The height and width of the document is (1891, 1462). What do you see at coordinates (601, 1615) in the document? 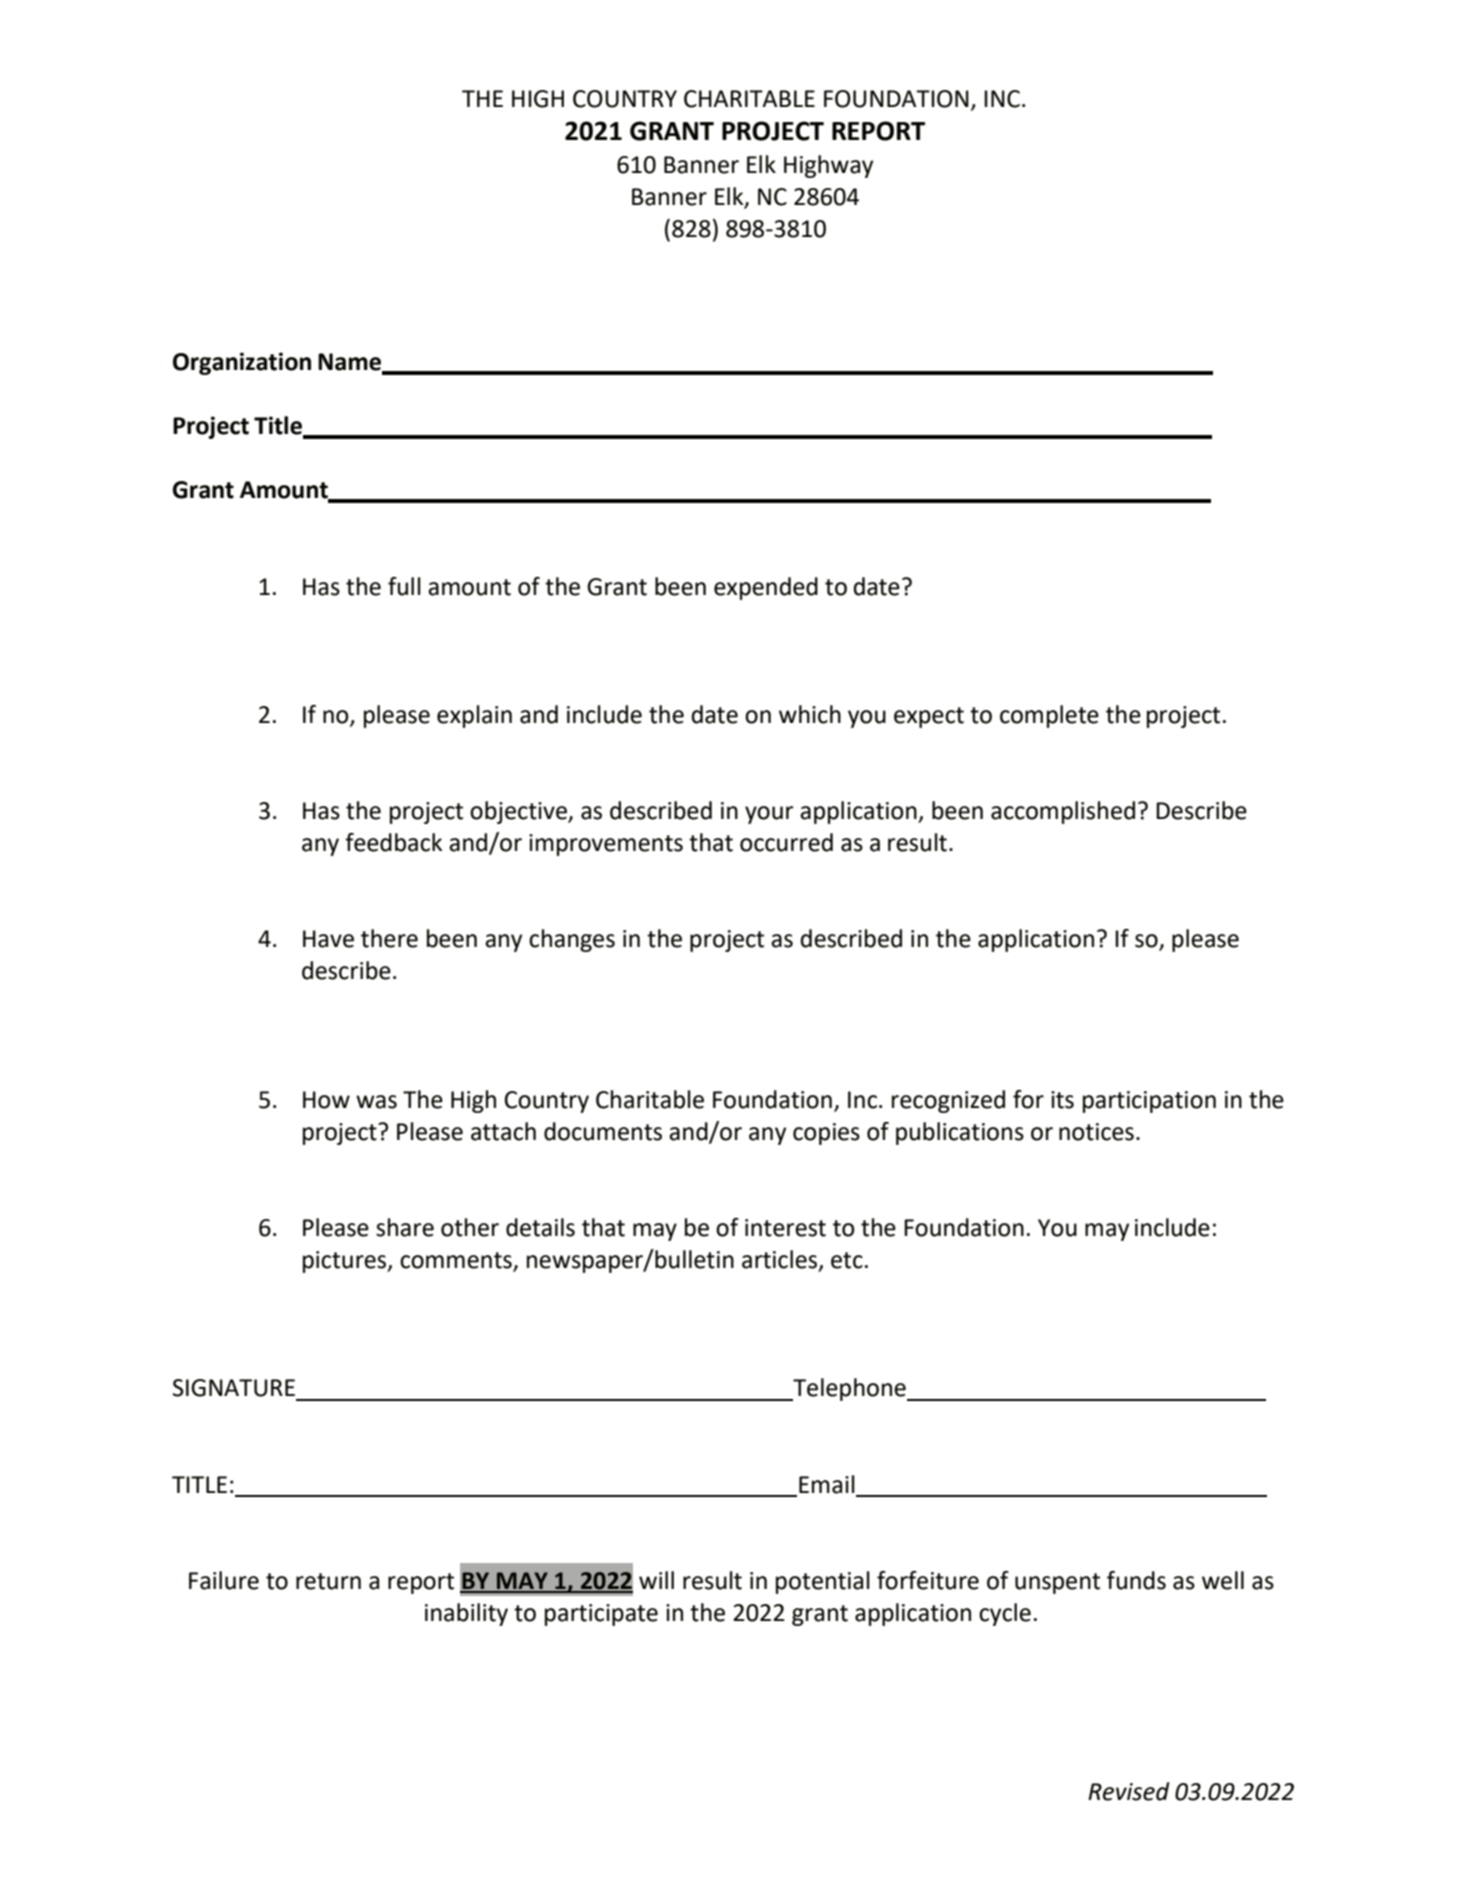
I see `participate` at bounding box center [601, 1615].
